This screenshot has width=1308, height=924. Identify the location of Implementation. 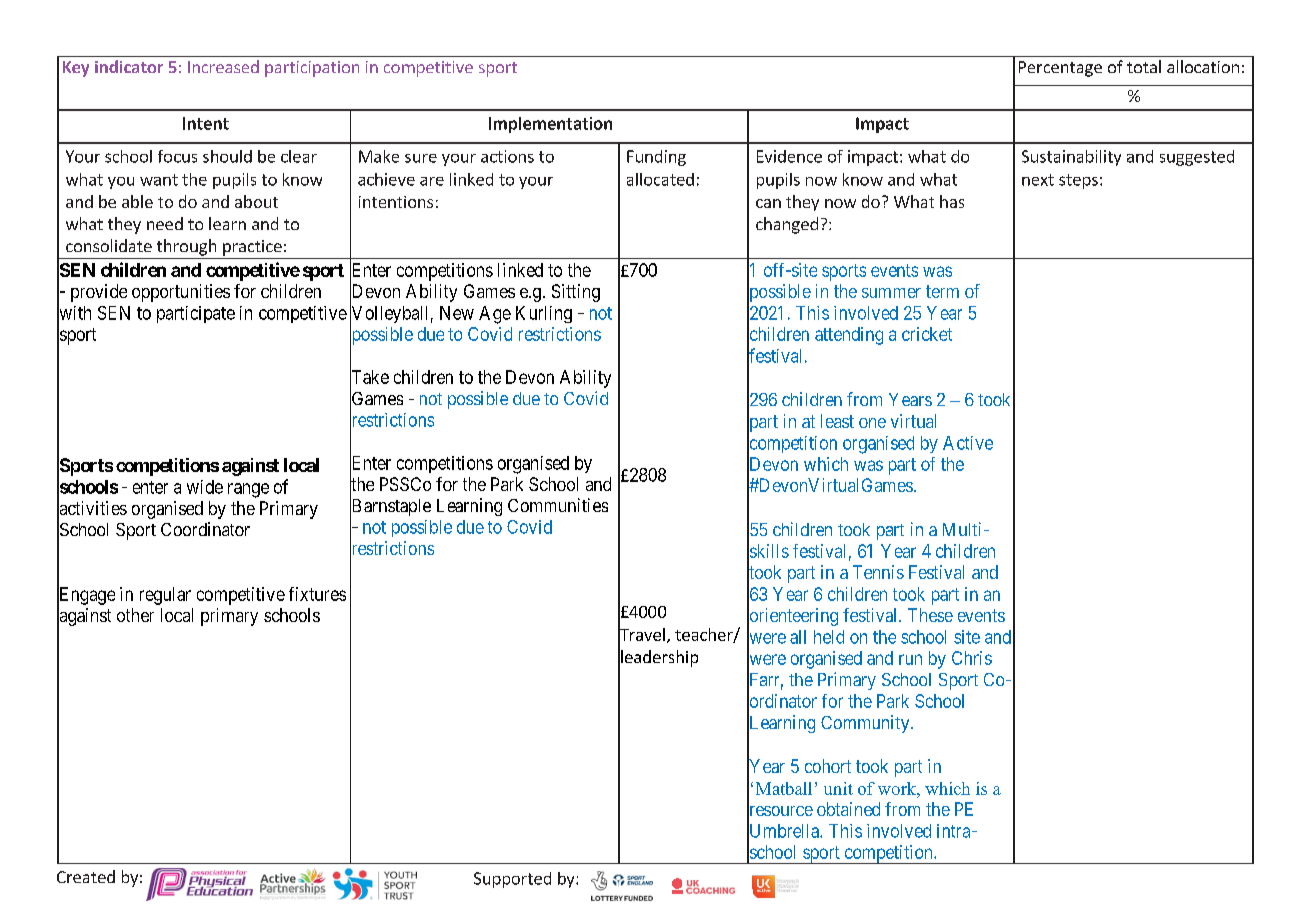
(550, 125).
